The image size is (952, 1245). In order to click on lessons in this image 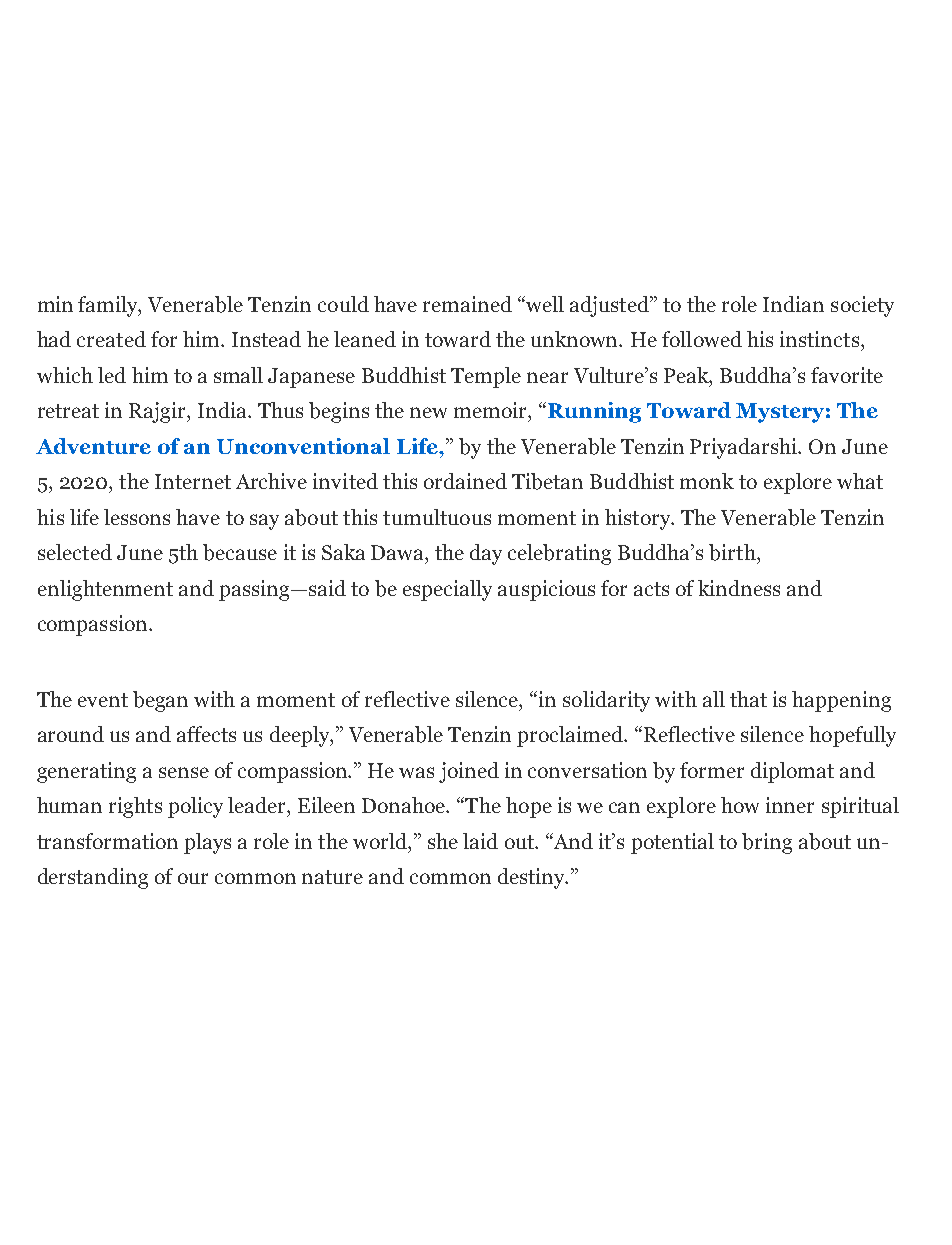, I will do `click(137, 517)`.
